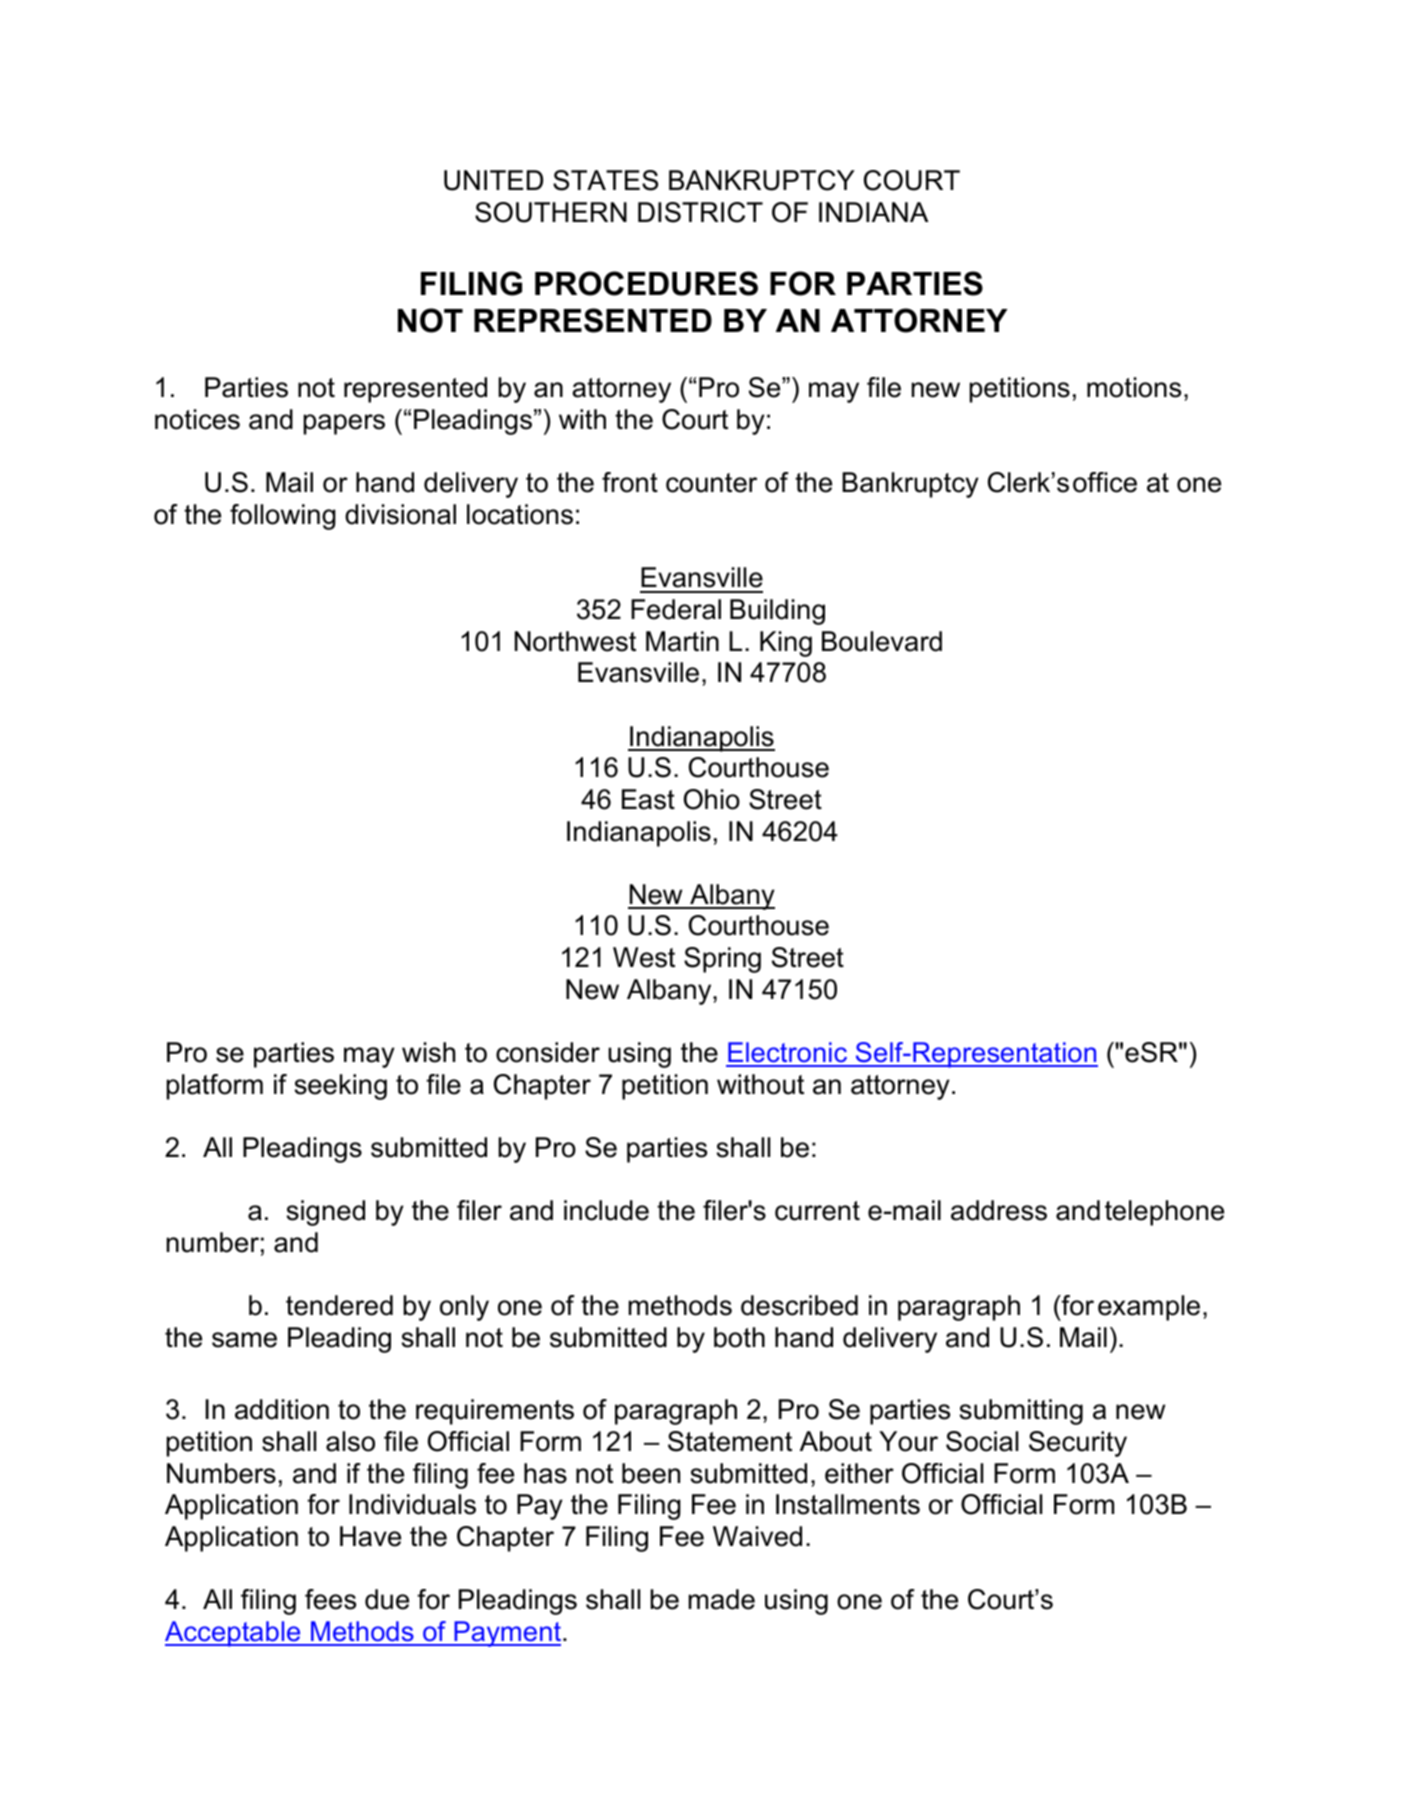 The image size is (1403, 1816). I want to click on motions, so click(1134, 387).
